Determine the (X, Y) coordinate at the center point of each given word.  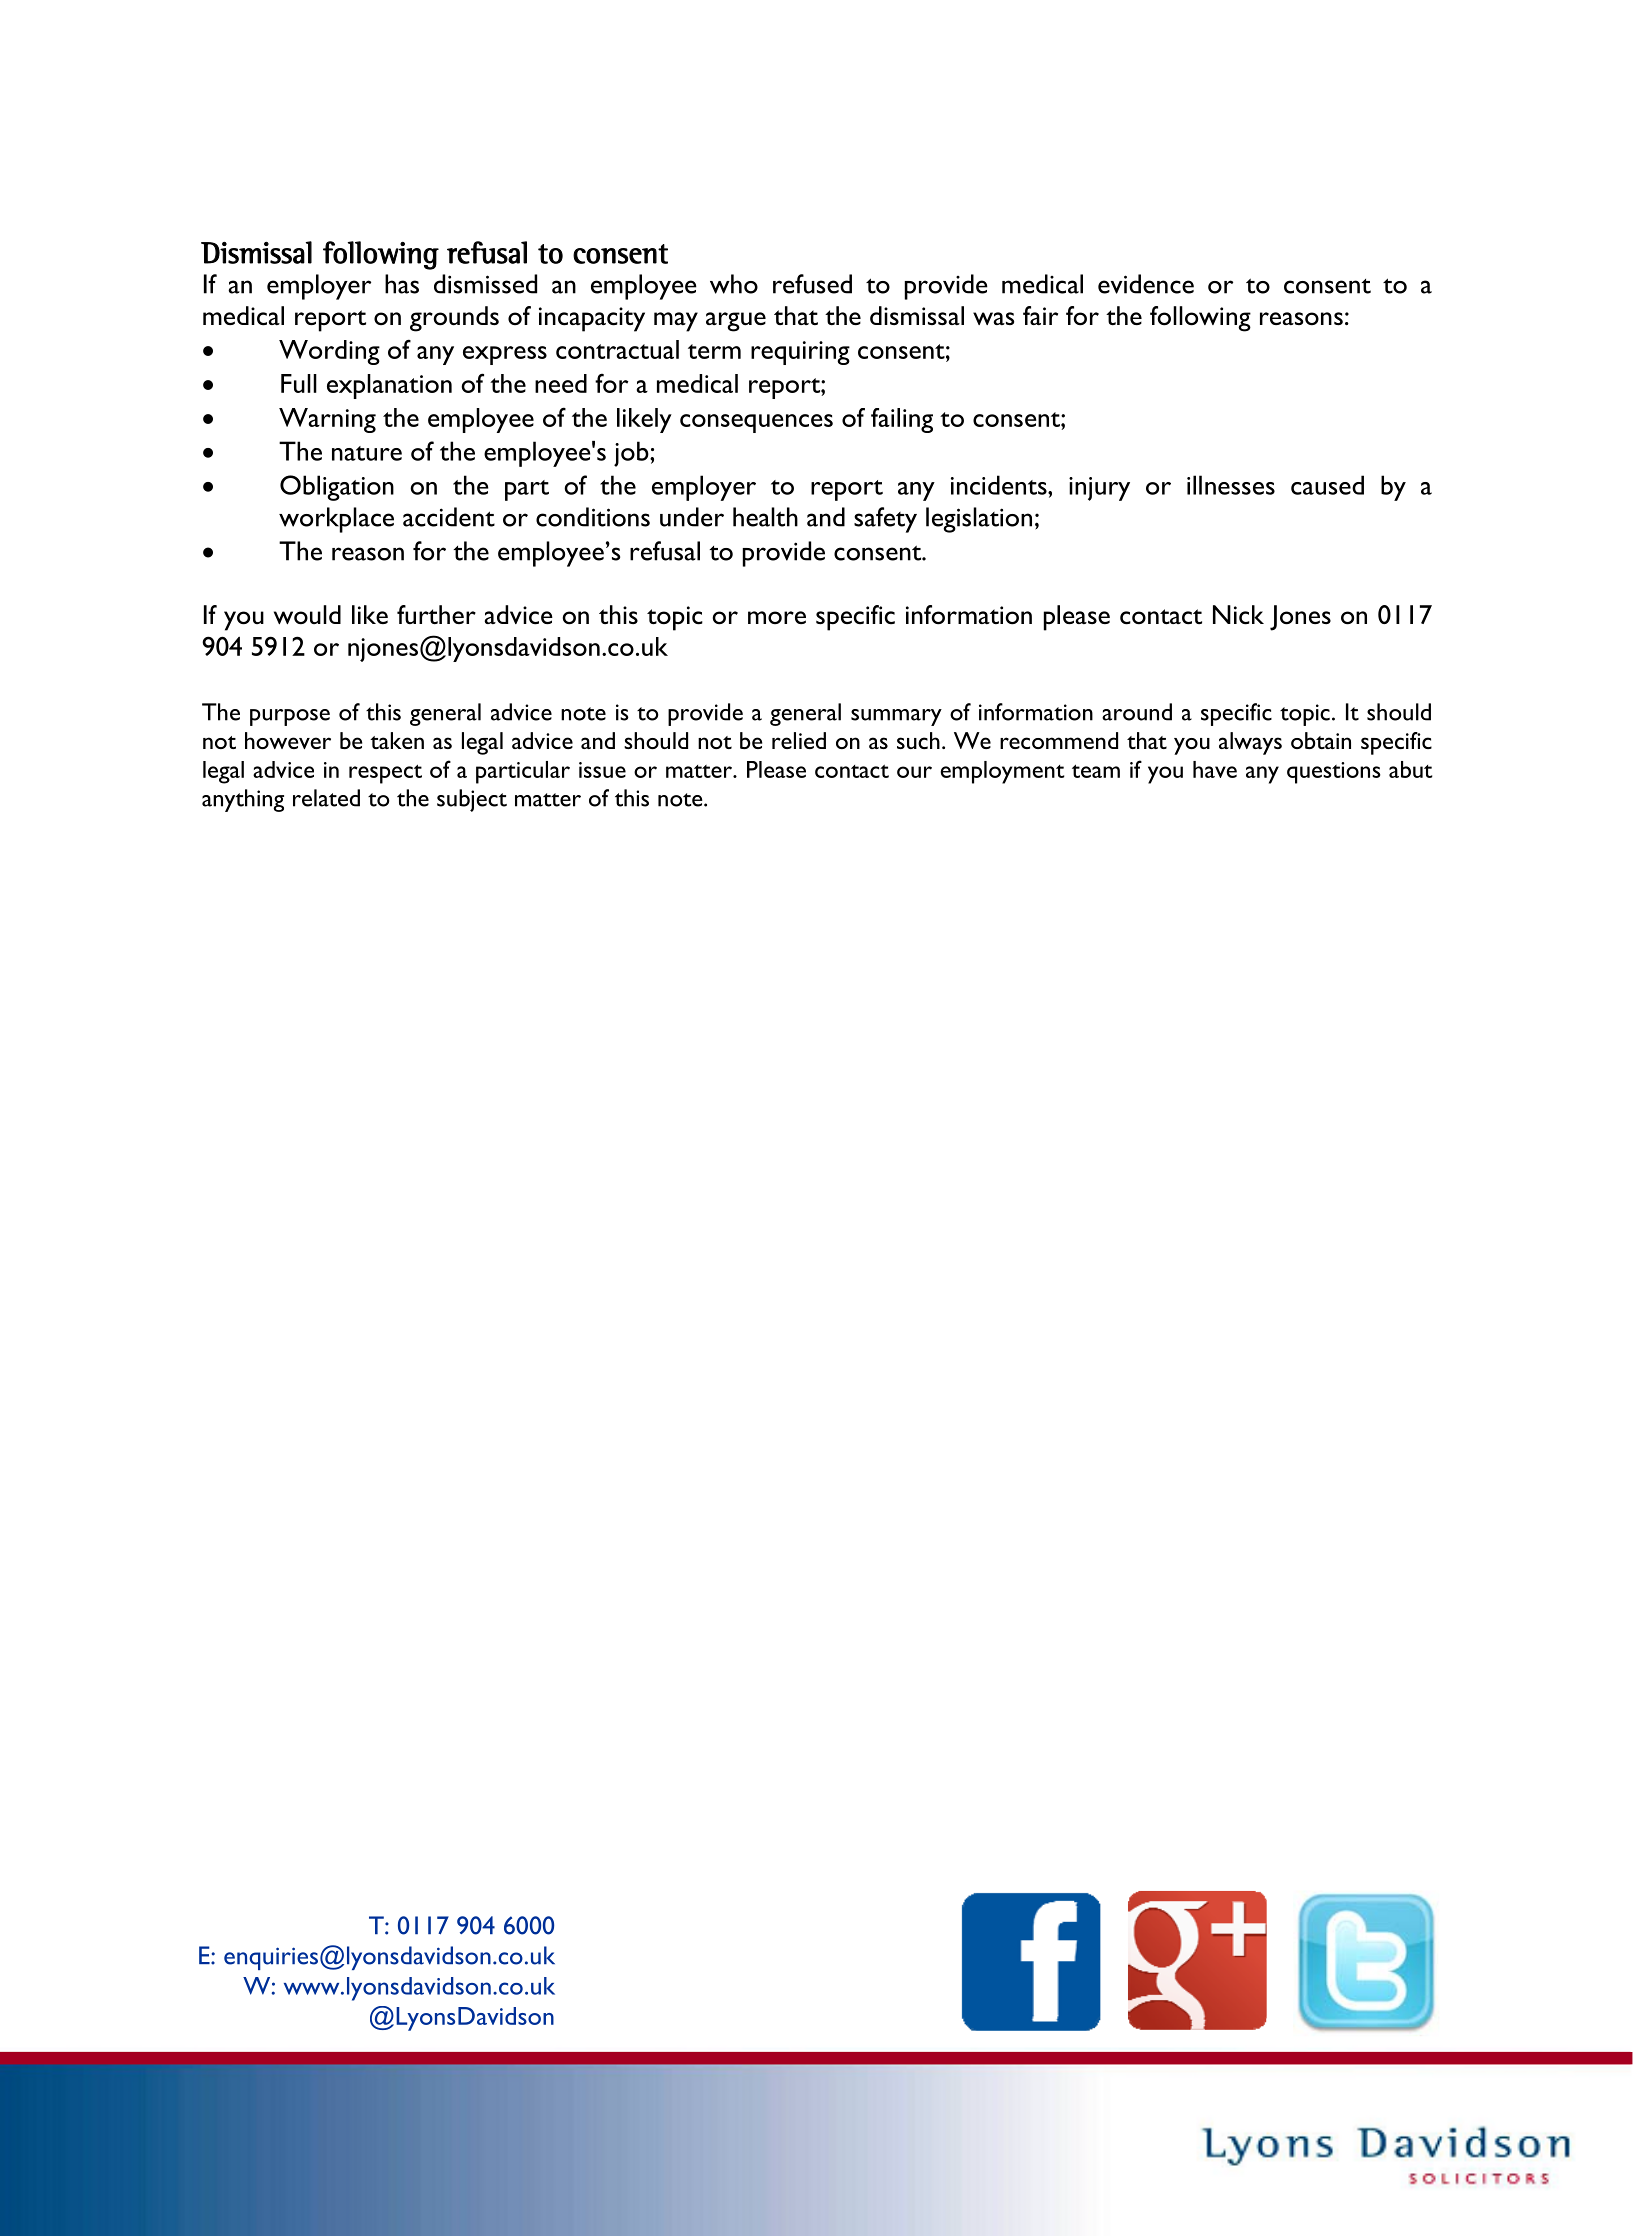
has (402, 284)
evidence (1146, 284)
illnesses (1231, 485)
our (914, 772)
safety (885, 520)
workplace (336, 520)
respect (385, 774)
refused (812, 284)
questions (1334, 773)
